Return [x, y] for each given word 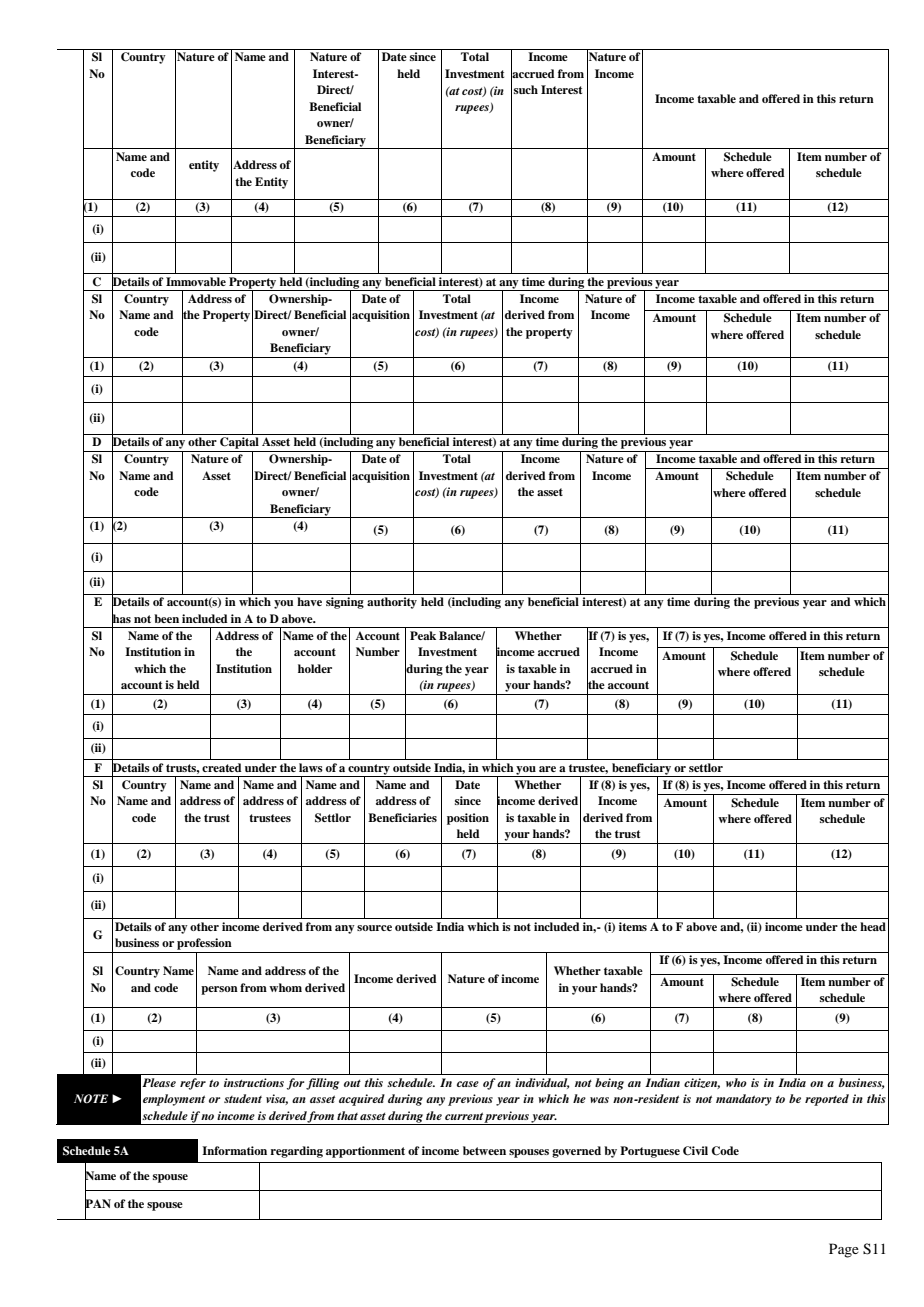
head [873, 926]
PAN [98, 1204]
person [219, 990]
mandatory [744, 1100]
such [526, 89]
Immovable [196, 281]
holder [315, 668]
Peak [423, 635]
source [374, 928]
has [121, 618]
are [547, 769]
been [166, 618]
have [309, 601]
